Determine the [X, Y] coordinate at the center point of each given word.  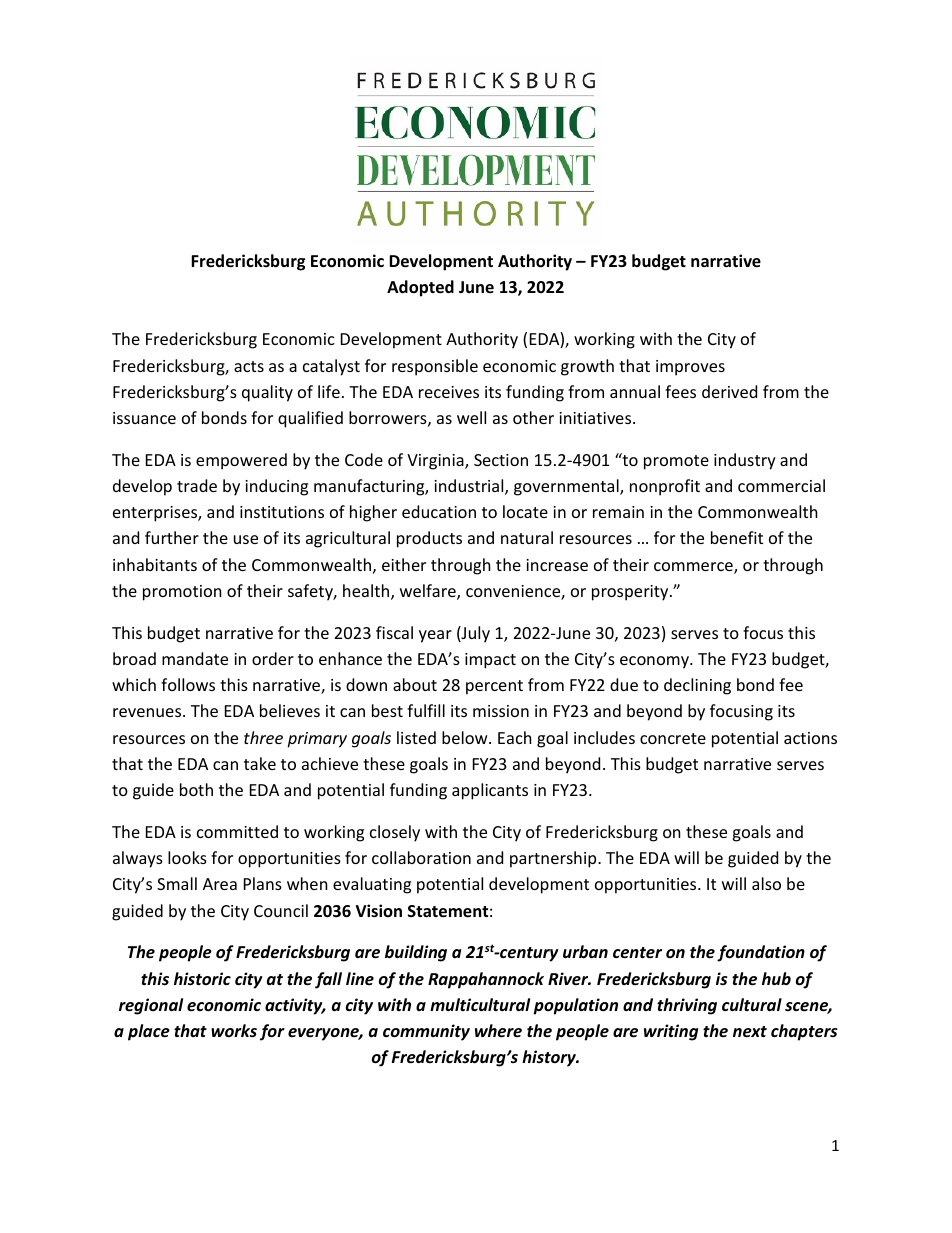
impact [490, 661]
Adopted [420, 288]
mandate [195, 658]
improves [690, 368]
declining [697, 686]
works [234, 1030]
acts [249, 366]
